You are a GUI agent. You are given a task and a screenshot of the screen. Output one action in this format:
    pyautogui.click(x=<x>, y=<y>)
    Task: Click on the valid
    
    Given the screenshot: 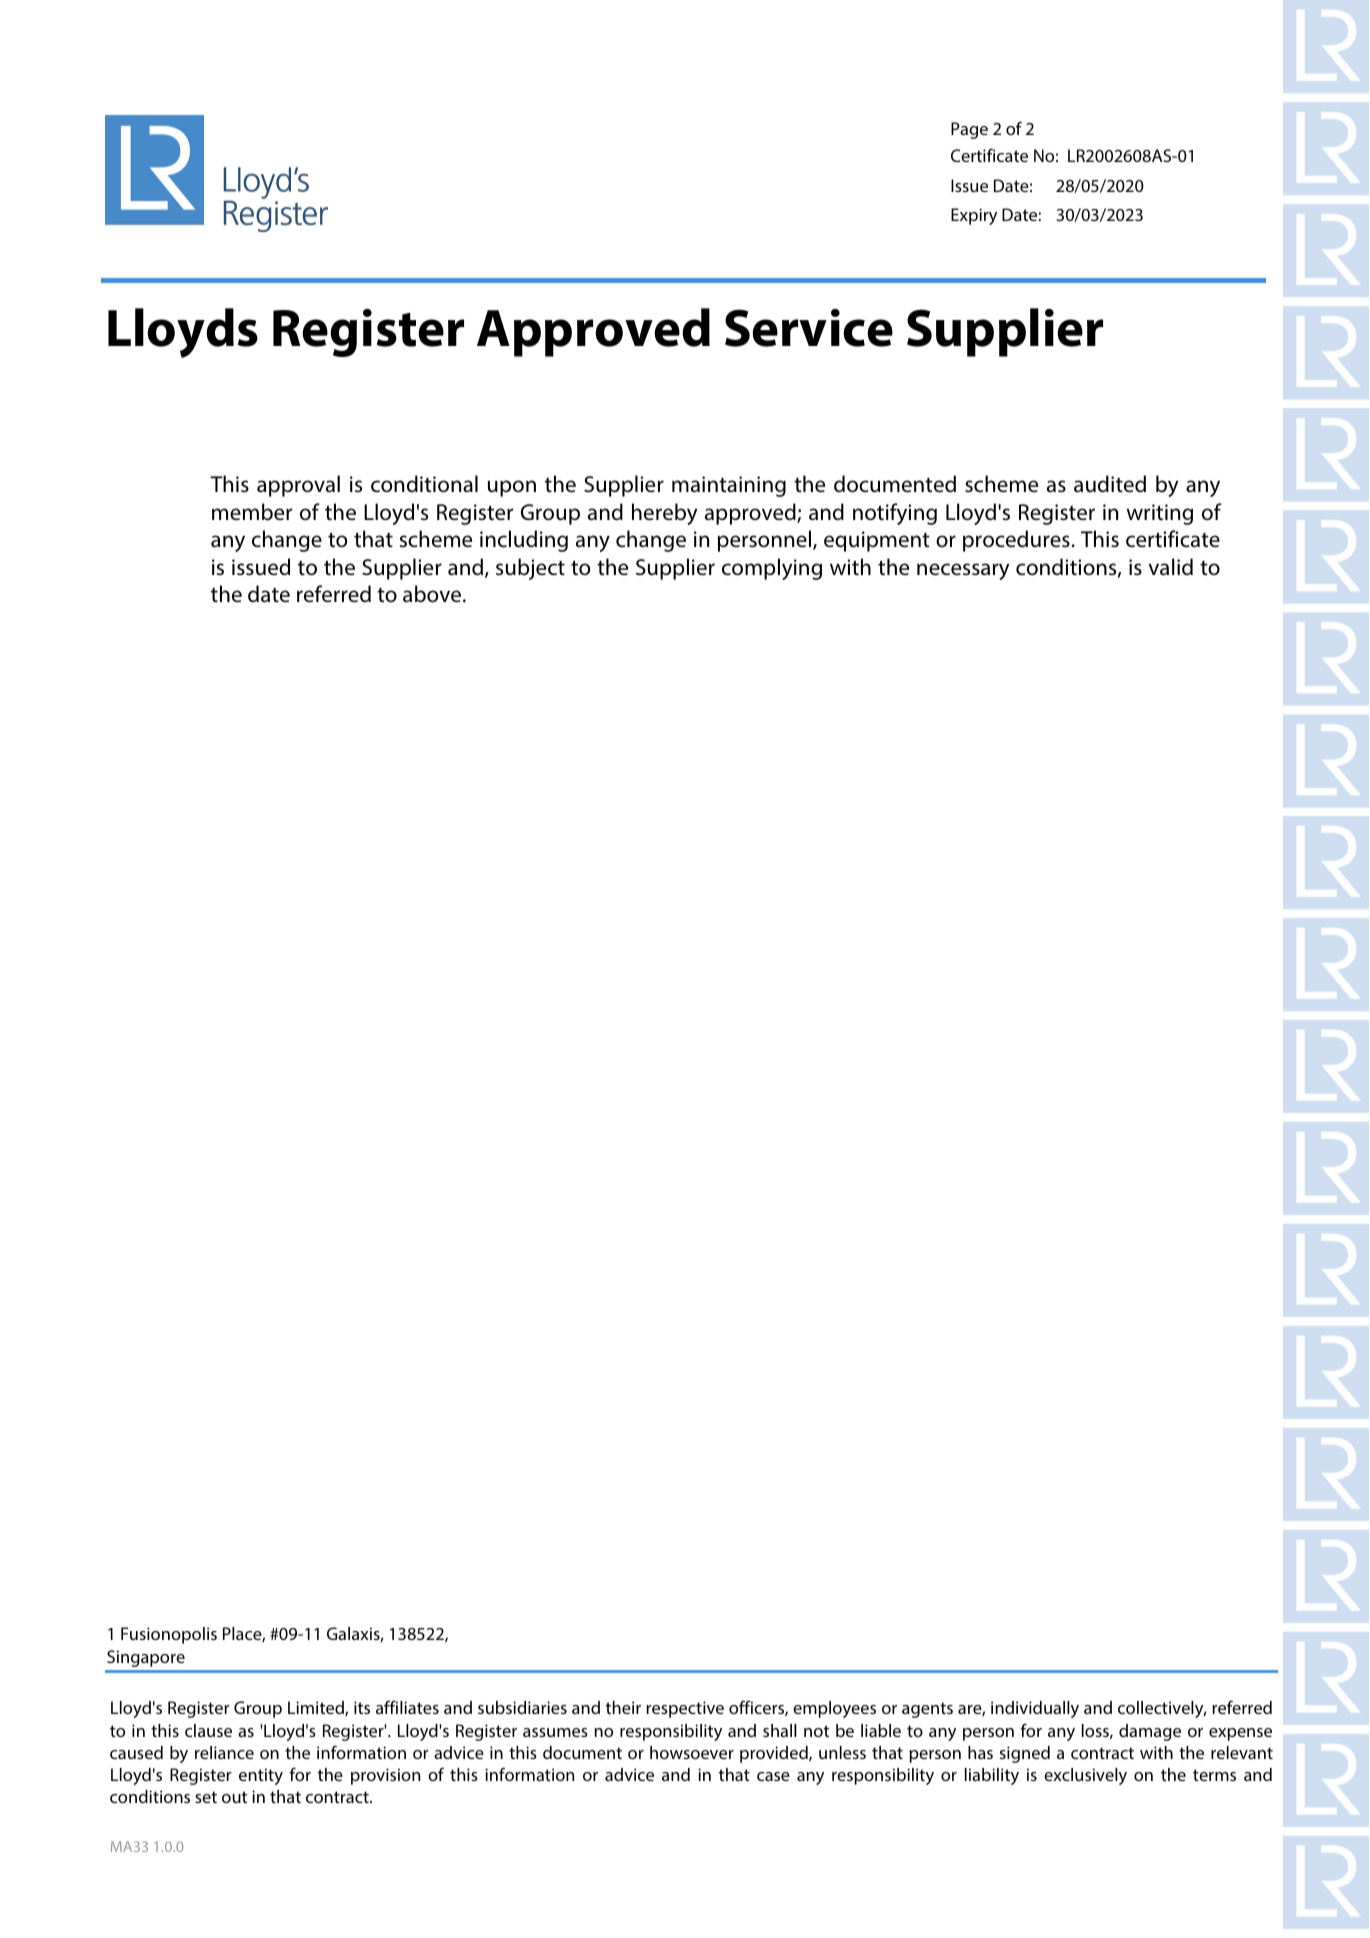 What is the action you would take?
    pyautogui.click(x=1170, y=567)
